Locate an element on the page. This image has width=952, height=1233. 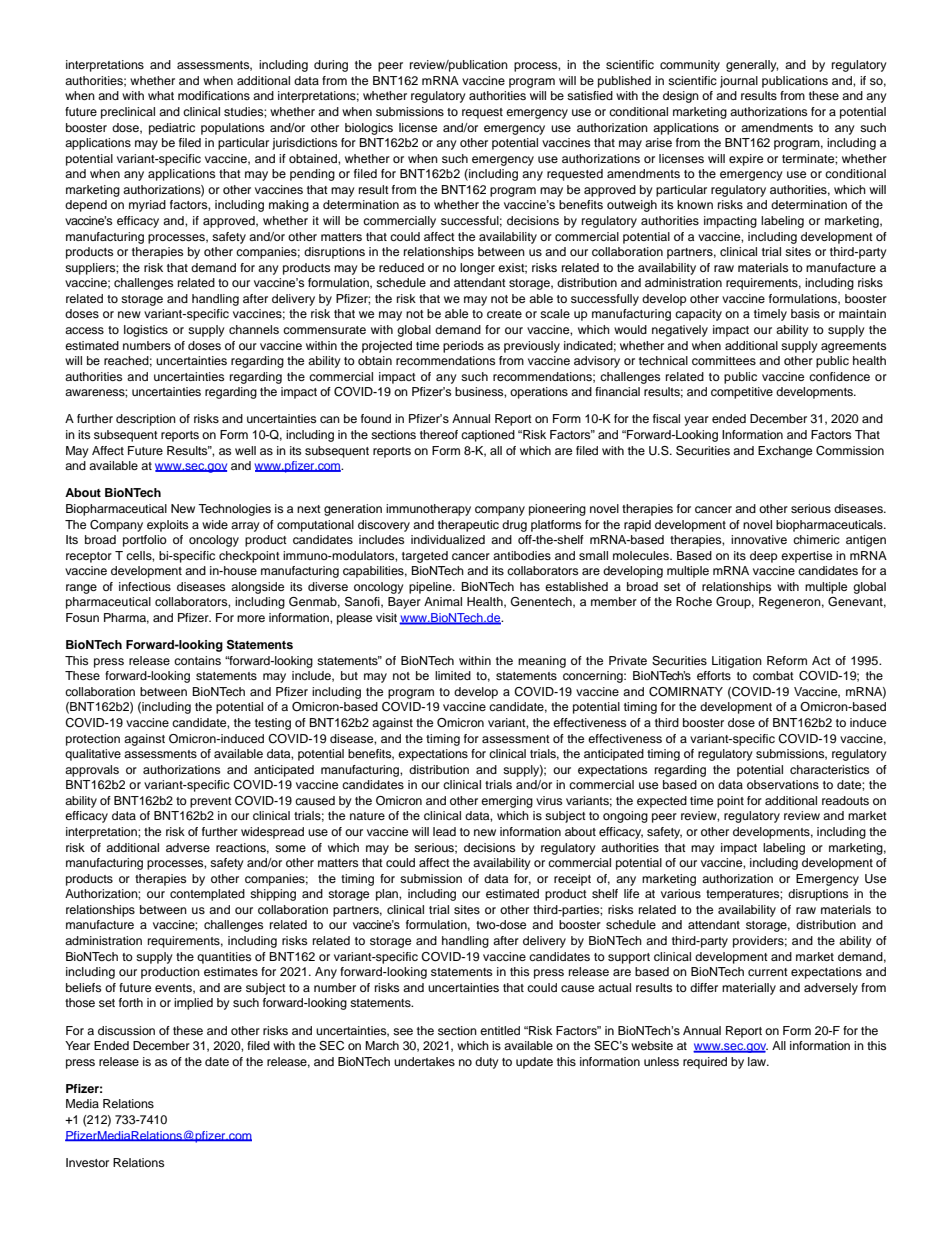
various is located at coordinates (681, 893).
